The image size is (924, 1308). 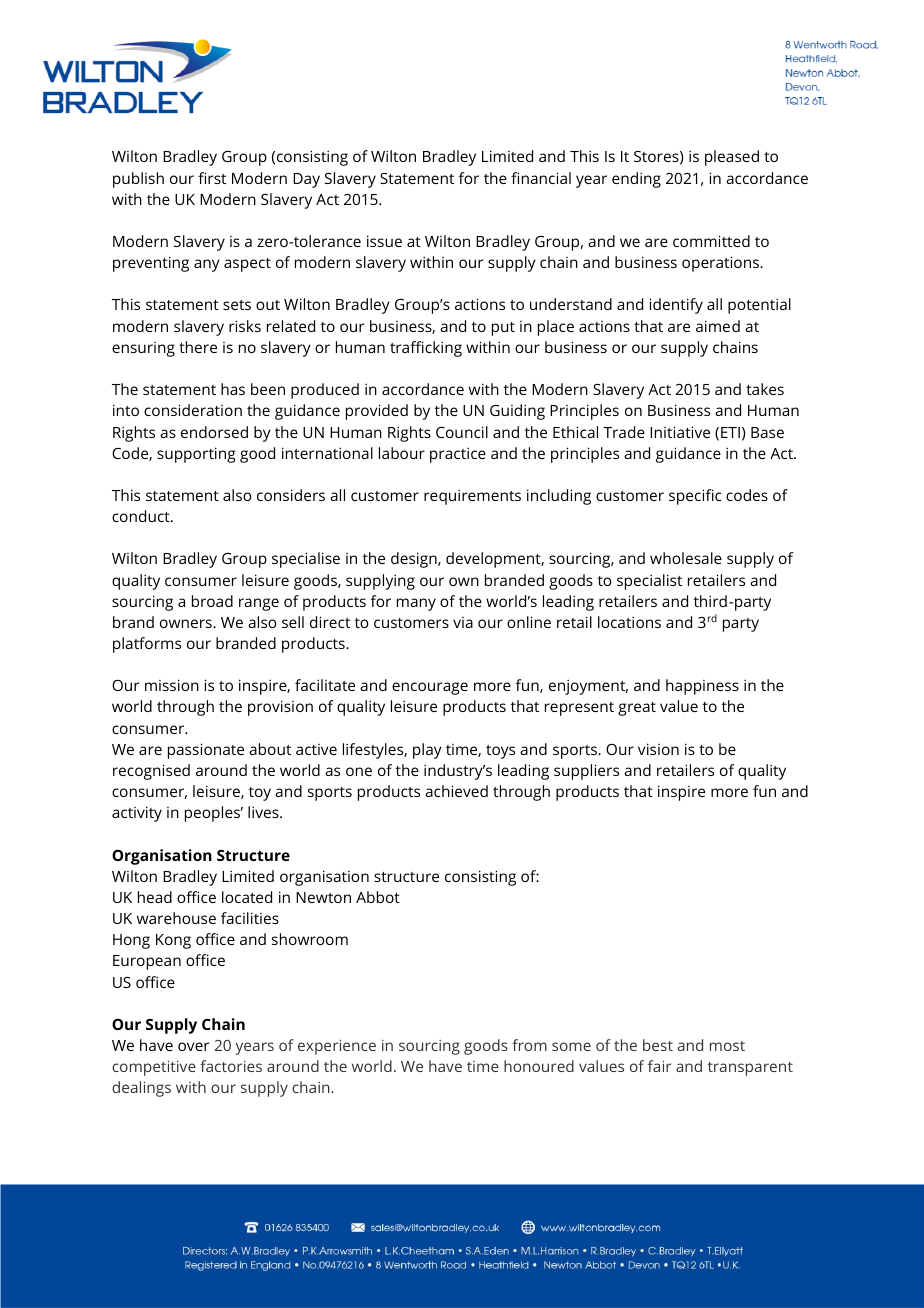 What do you see at coordinates (629, 622) in the image?
I see `locations` at bounding box center [629, 622].
